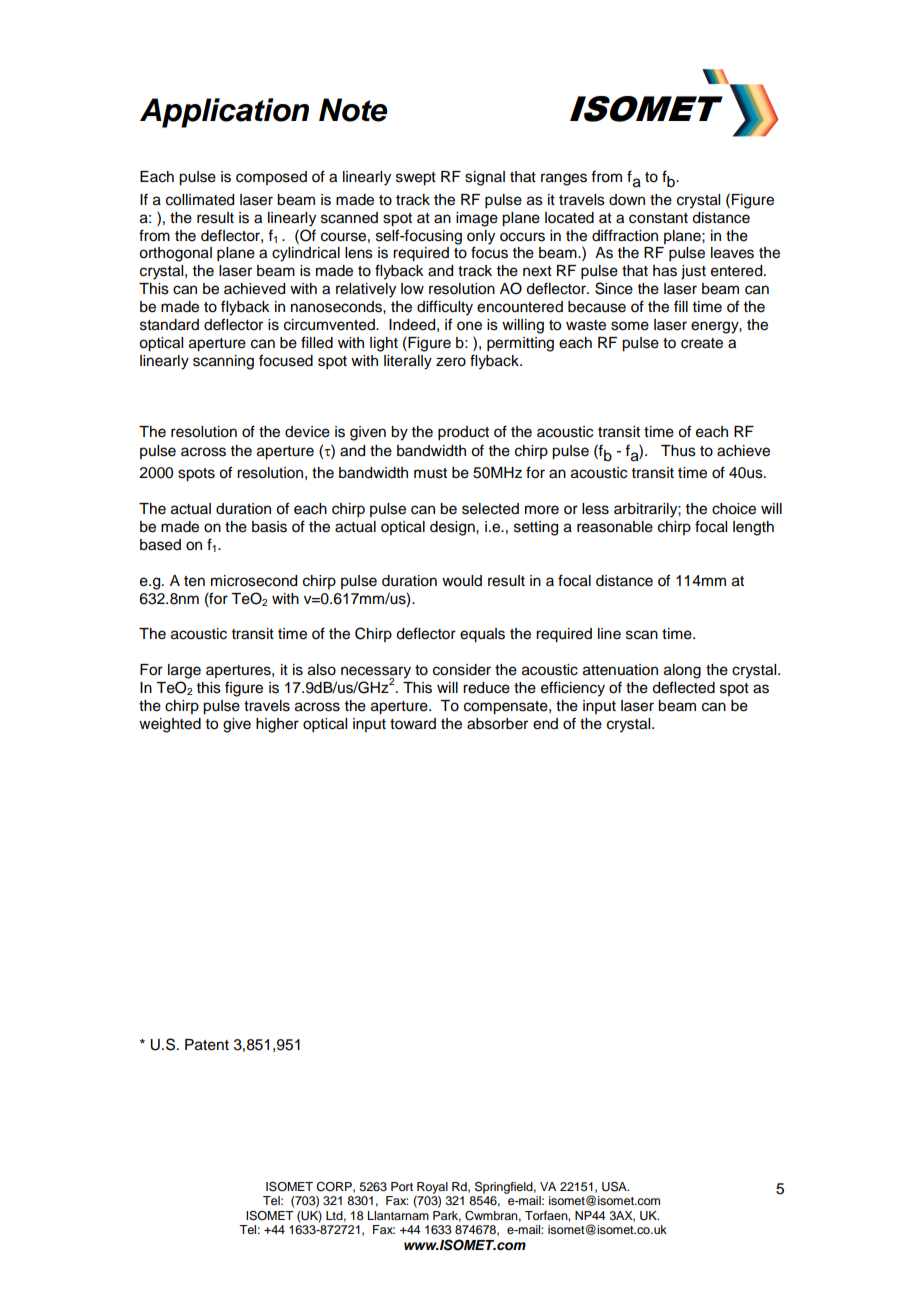 The width and height of the image is (924, 1308). What do you see at coordinates (485, 178) in the image?
I see `signal` at bounding box center [485, 178].
